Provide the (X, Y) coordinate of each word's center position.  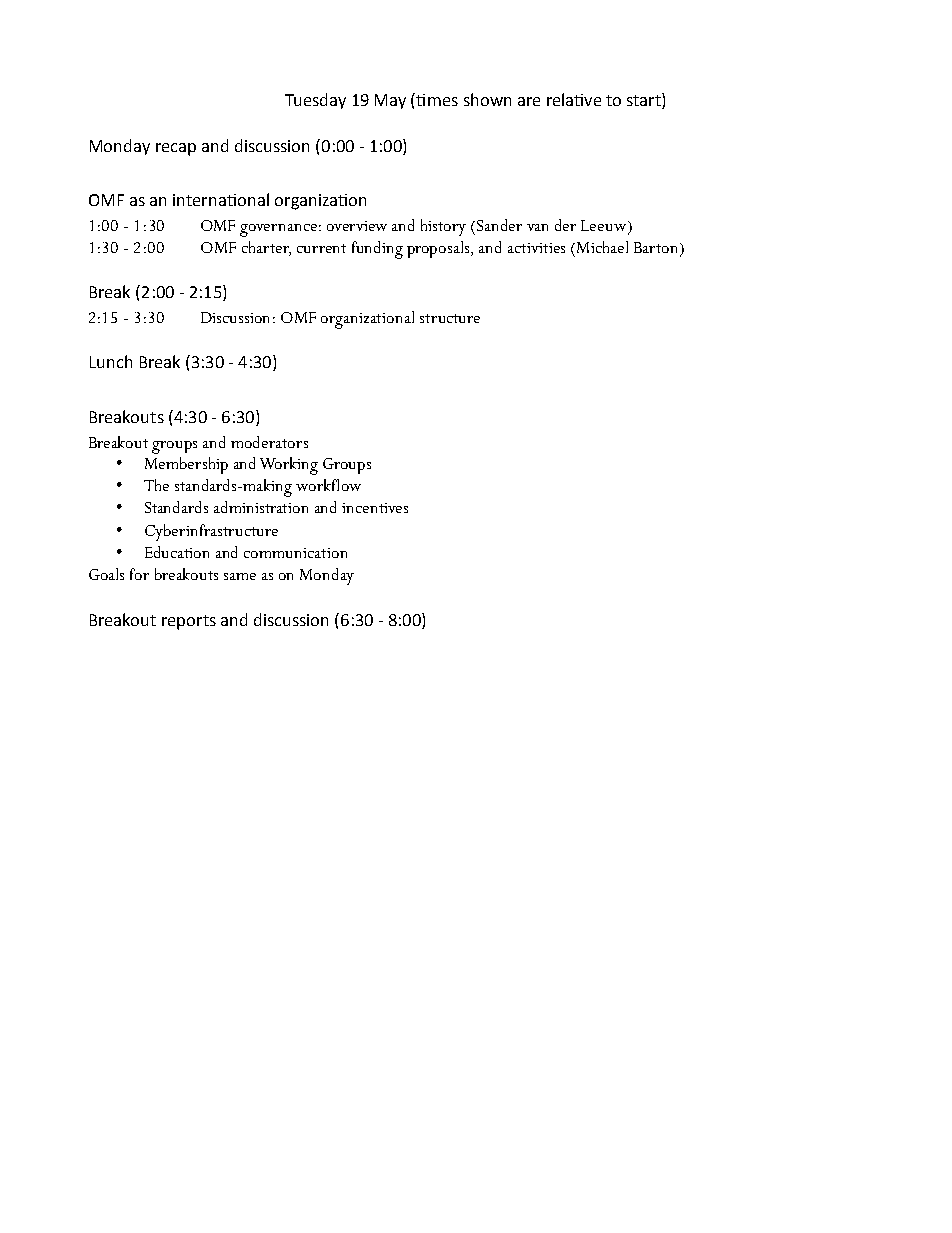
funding (377, 250)
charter (266, 248)
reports (189, 622)
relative (574, 99)
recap (176, 149)
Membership (186, 465)
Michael (601, 247)
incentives (375, 508)
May (390, 101)
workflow (328, 485)
